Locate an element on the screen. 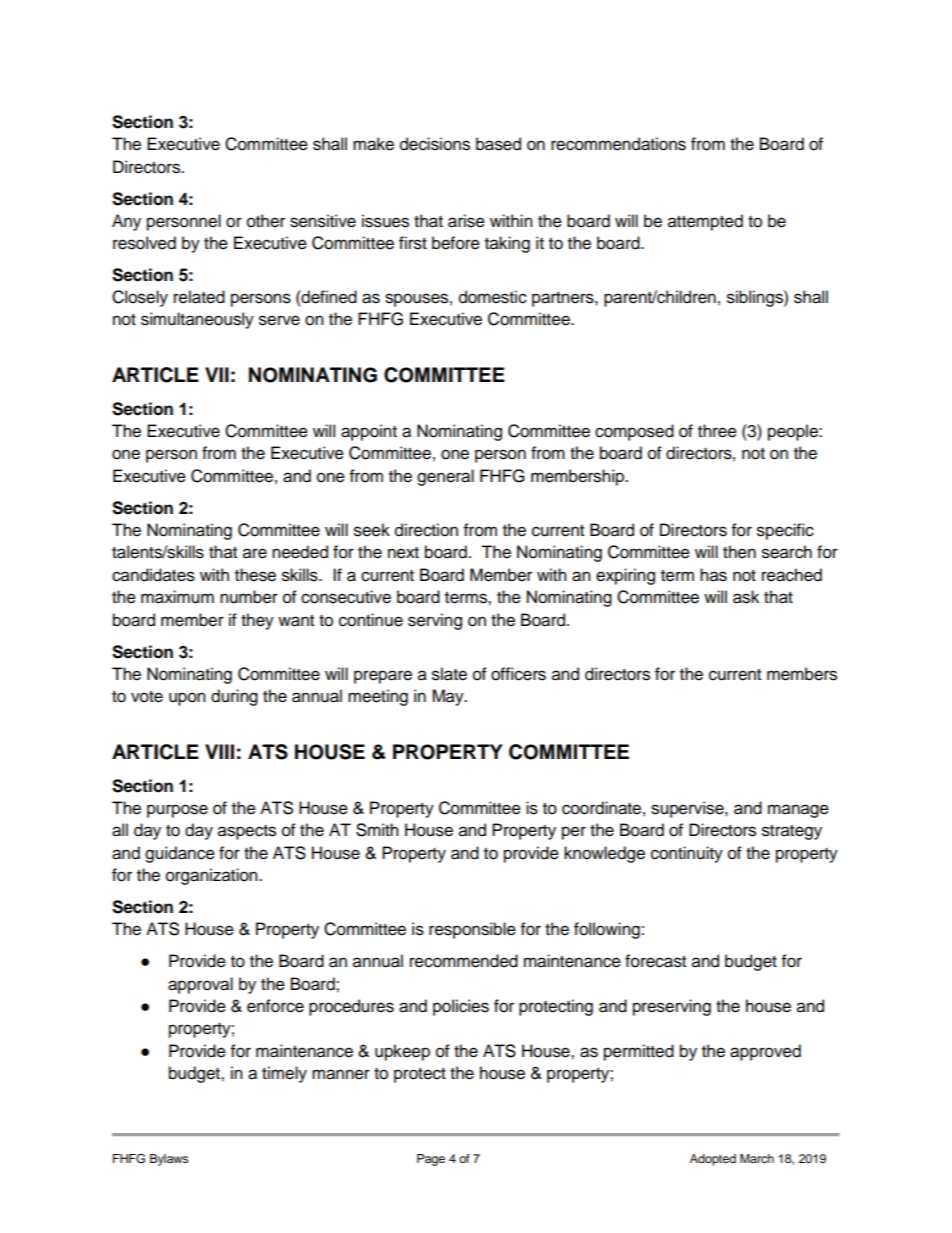 This screenshot has height=1233, width=952. decisions is located at coordinates (435, 144).
